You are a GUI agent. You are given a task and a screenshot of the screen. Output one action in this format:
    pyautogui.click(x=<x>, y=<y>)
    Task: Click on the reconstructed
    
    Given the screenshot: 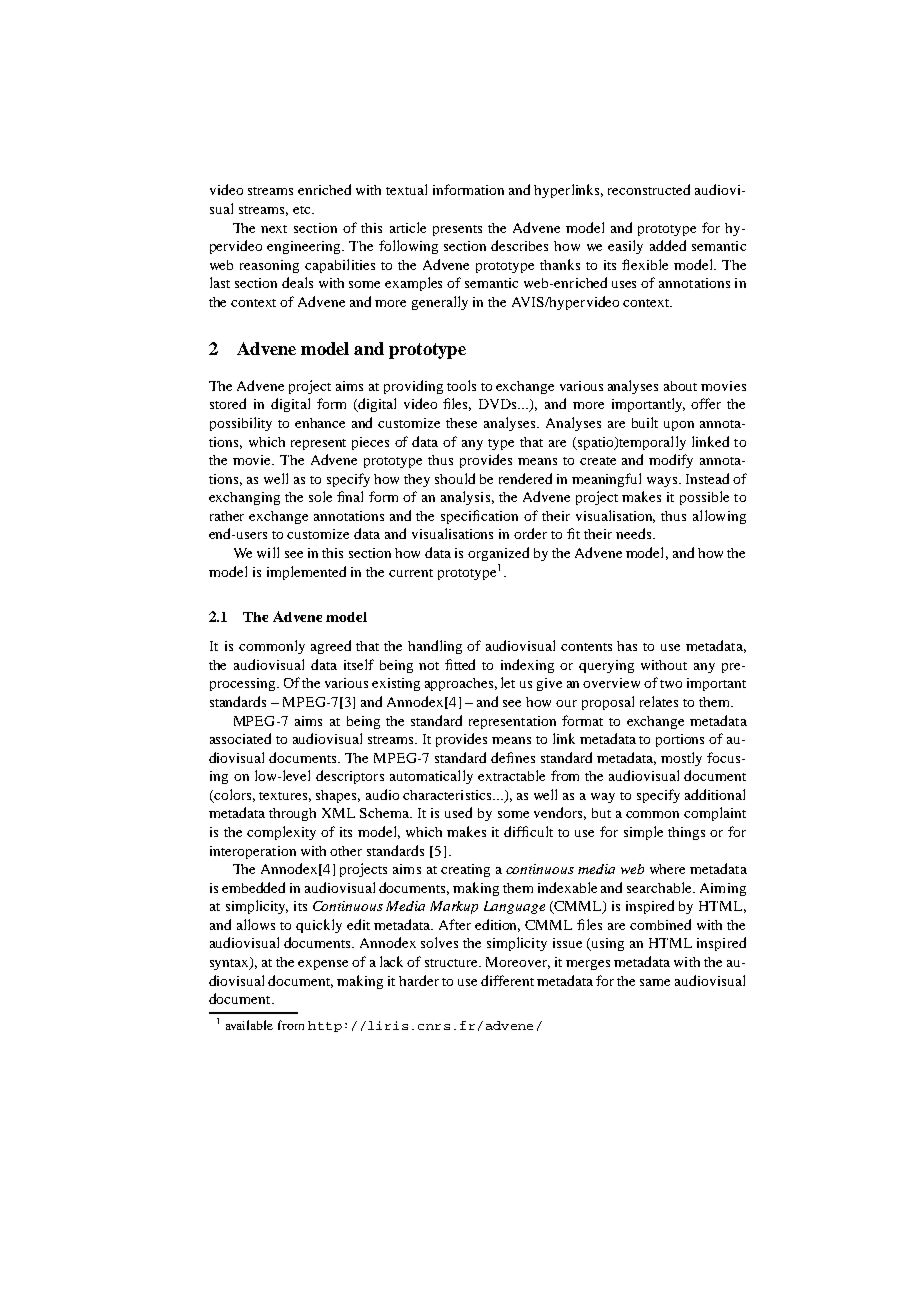 What is the action you would take?
    pyautogui.click(x=649, y=189)
